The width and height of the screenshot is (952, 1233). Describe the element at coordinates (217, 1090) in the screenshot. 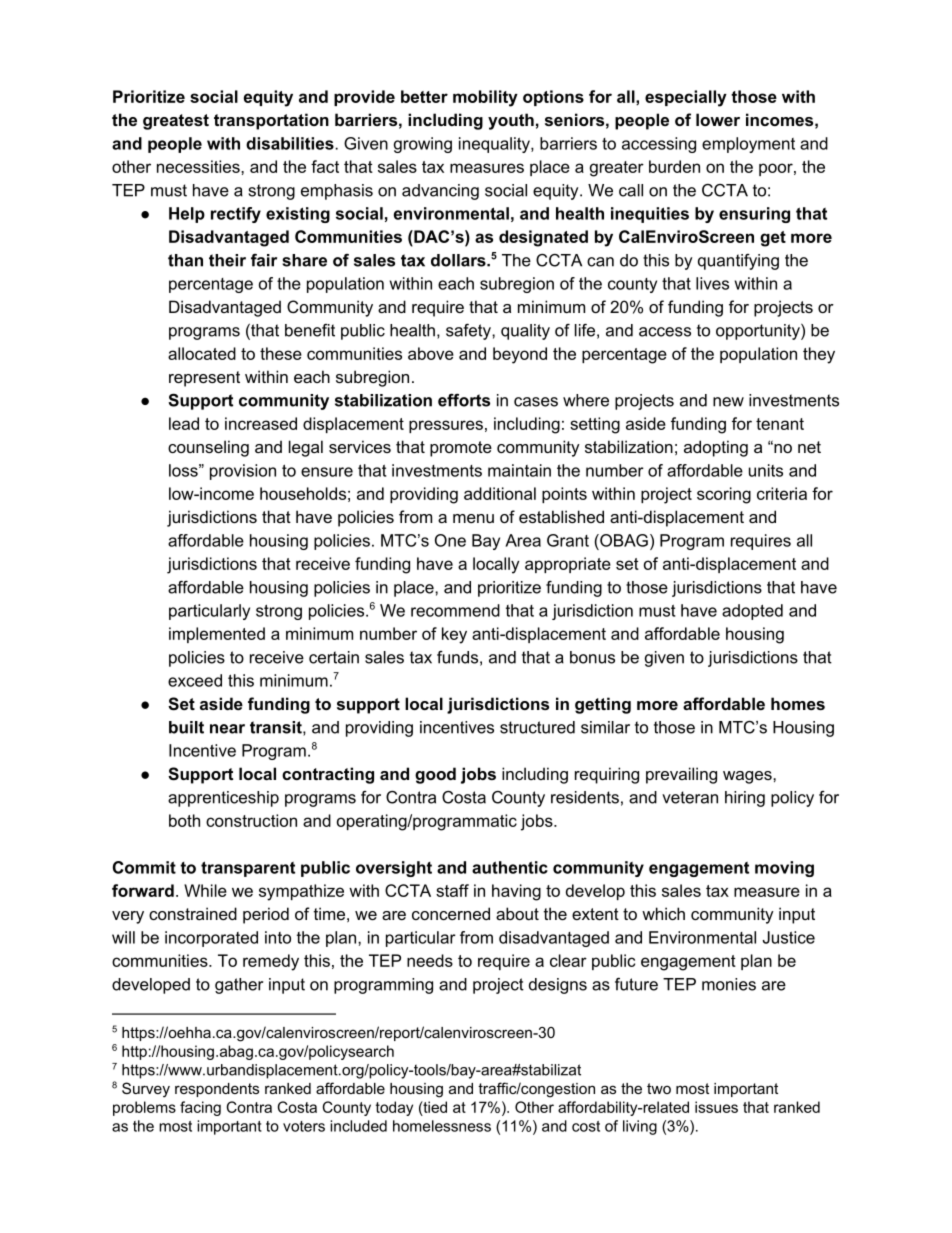

I see `respondents` at that location.
